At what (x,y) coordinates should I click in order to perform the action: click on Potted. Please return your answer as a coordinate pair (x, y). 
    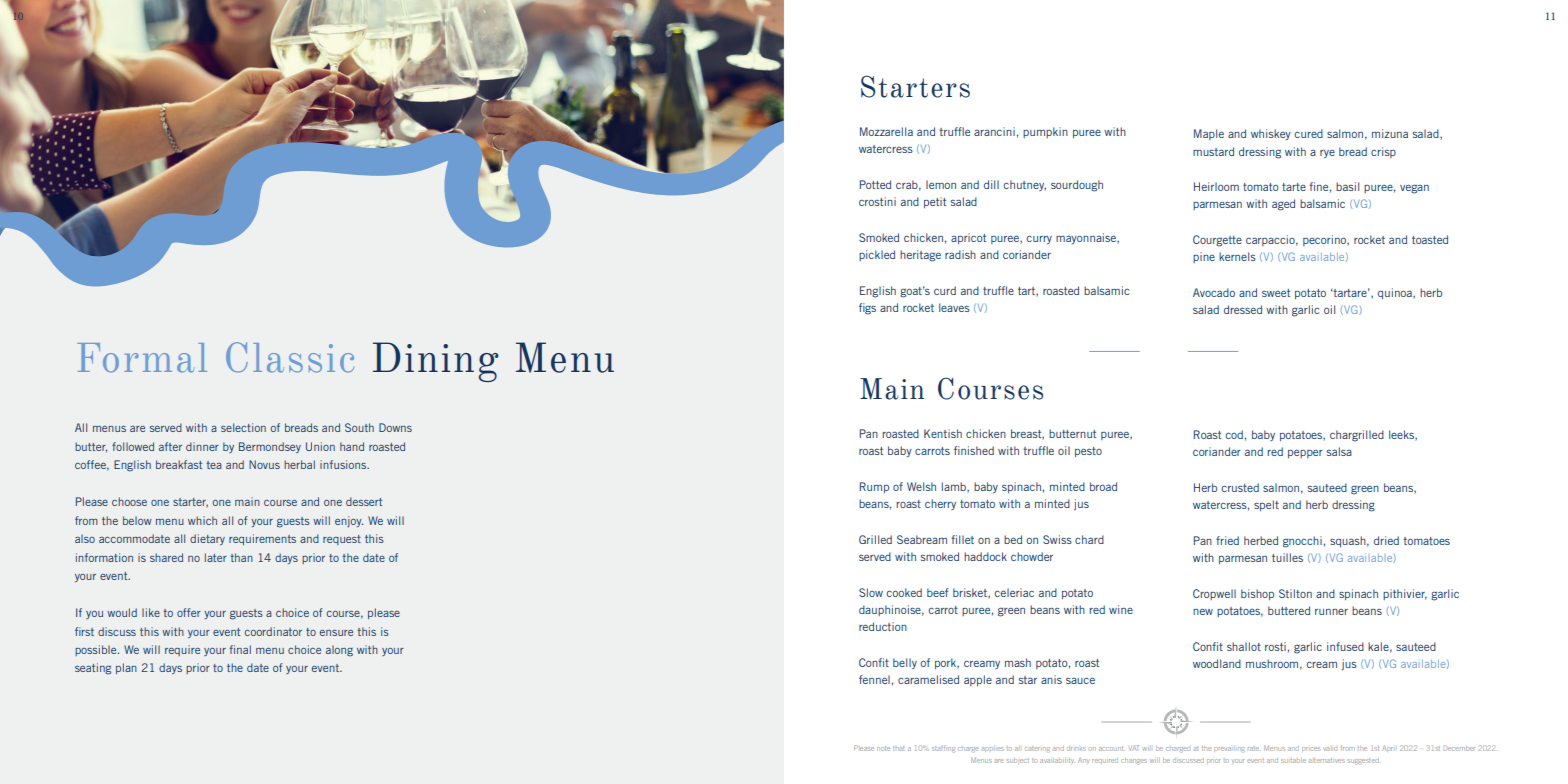
    Looking at the image, I should click on (875, 184).
